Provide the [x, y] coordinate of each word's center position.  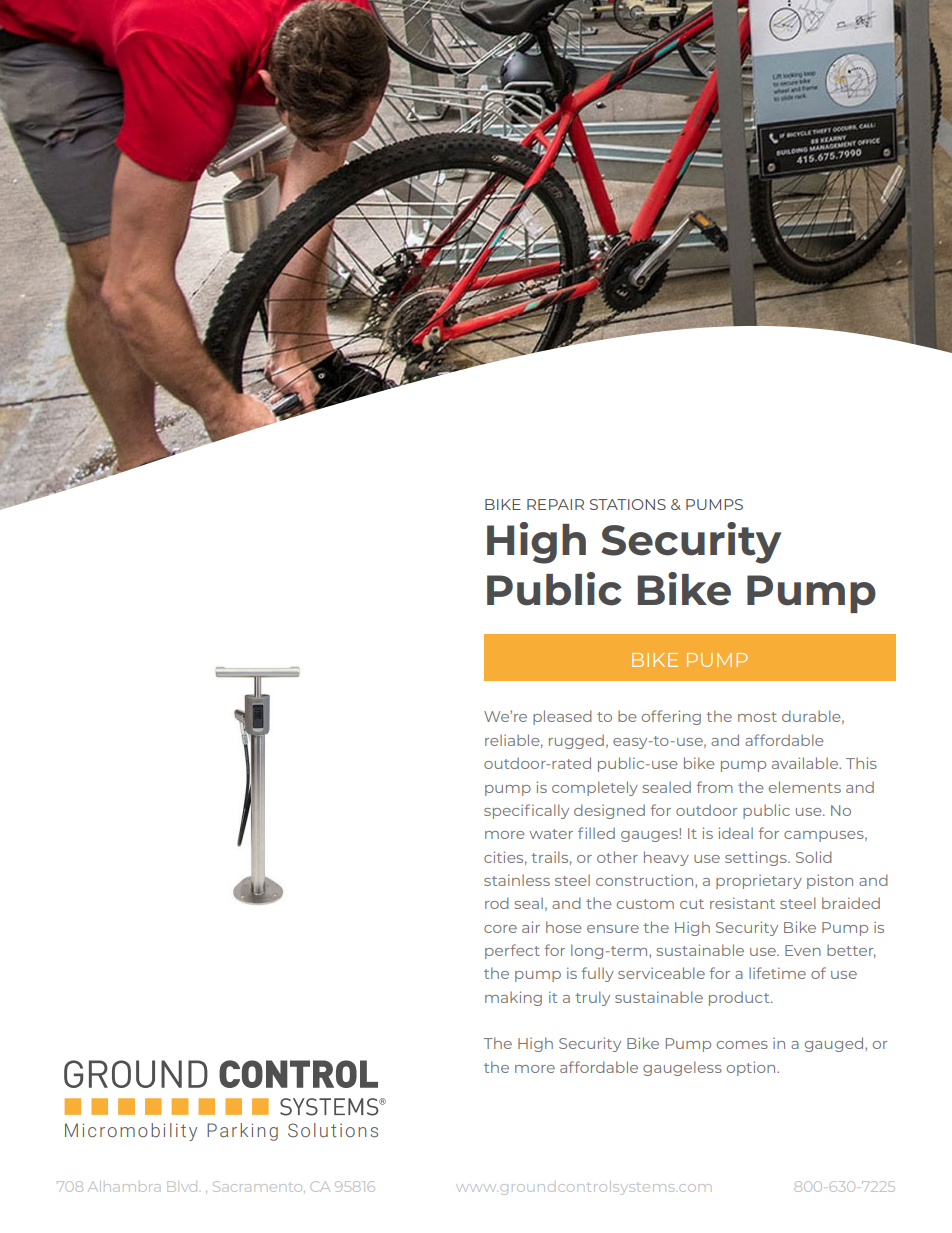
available [806, 763]
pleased [562, 717]
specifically [526, 811]
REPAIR [555, 504]
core [500, 929]
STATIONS [628, 504]
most [757, 717]
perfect [512, 951]
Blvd [182, 1186]
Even [803, 950]
